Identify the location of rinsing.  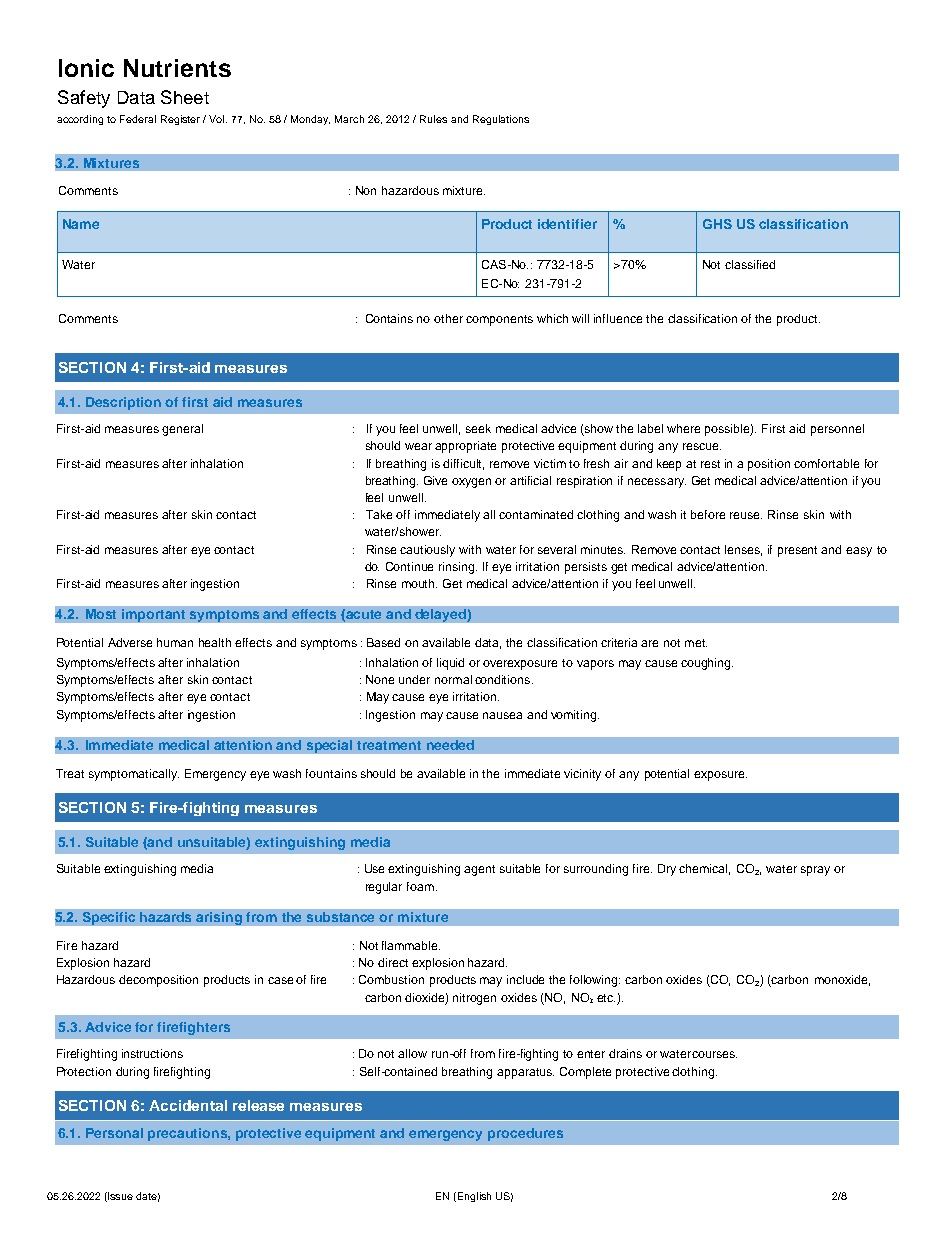
(458, 568).
